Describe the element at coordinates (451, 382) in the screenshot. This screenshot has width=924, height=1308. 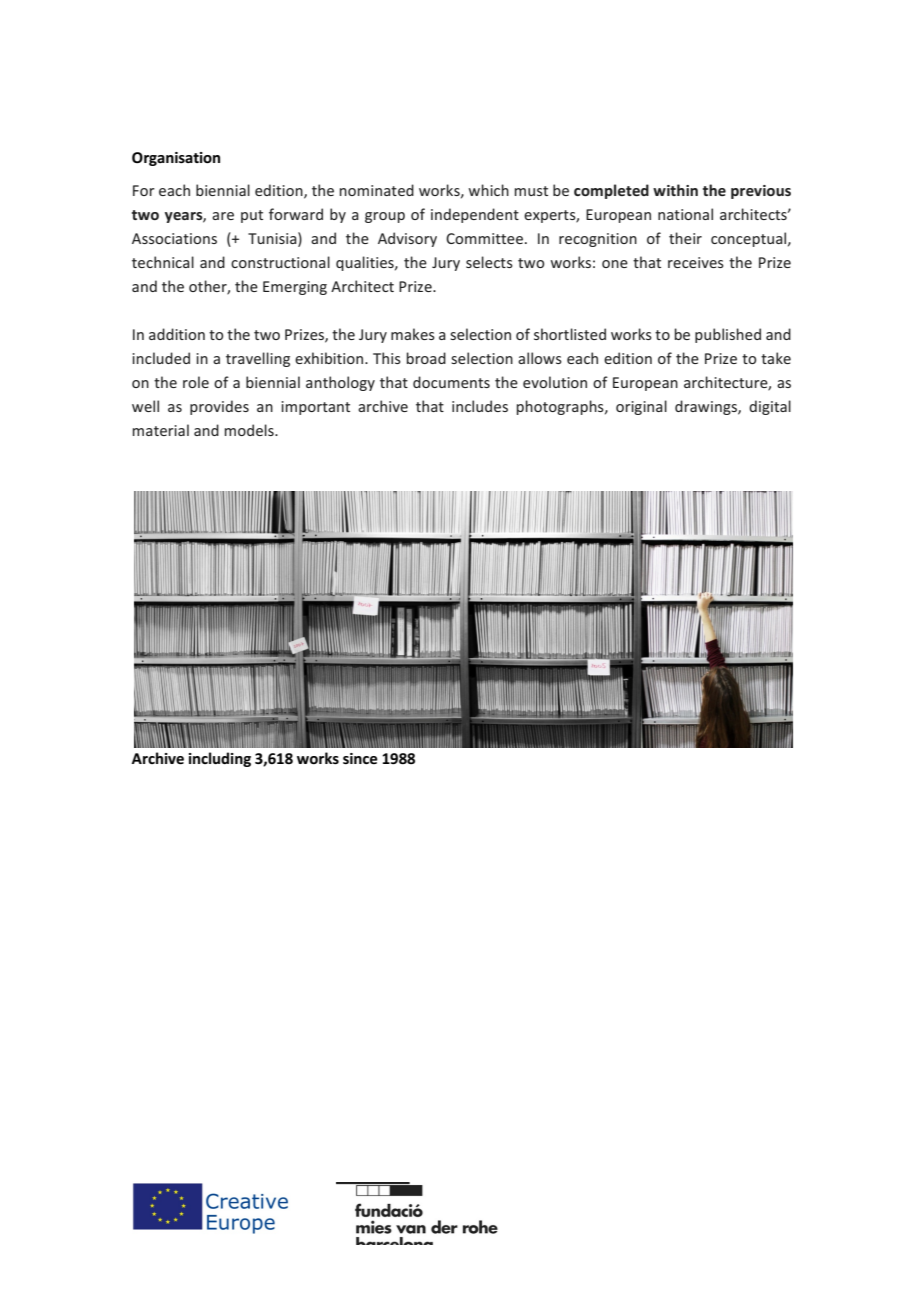
I see `documents` at that location.
